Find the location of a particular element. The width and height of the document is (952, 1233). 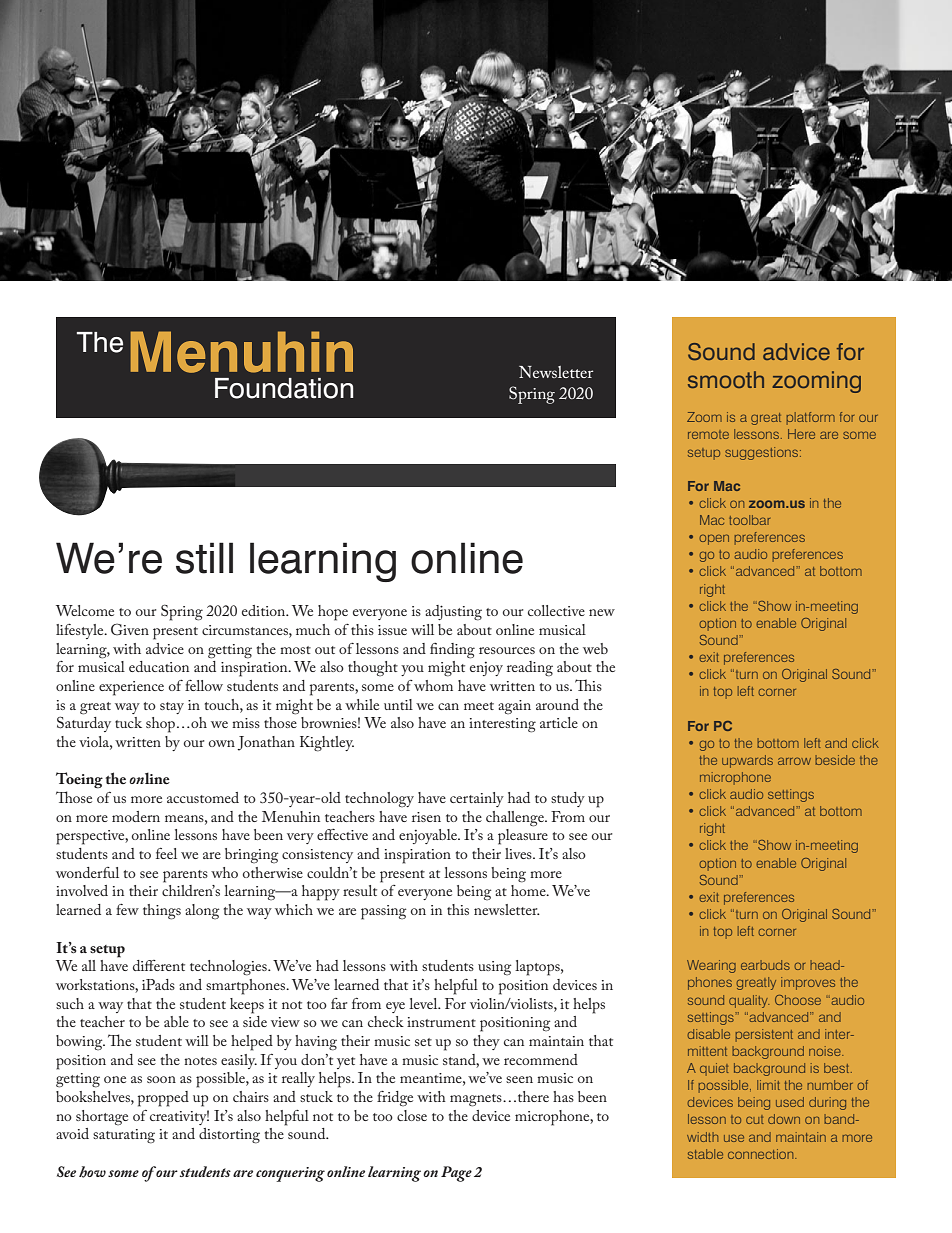

Foundation is located at coordinates (284, 388).
